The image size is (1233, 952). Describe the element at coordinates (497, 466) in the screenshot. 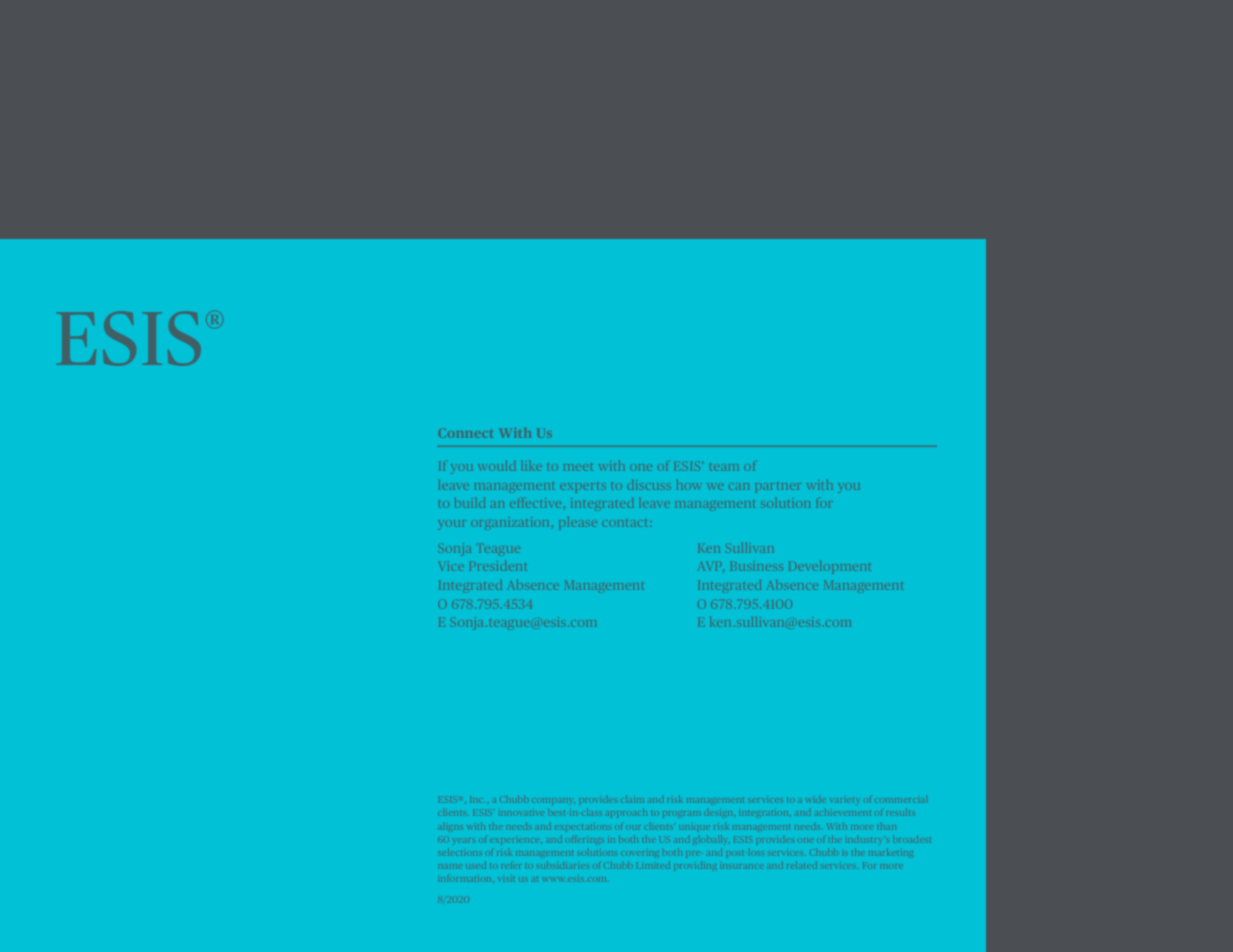

I see `would` at that location.
